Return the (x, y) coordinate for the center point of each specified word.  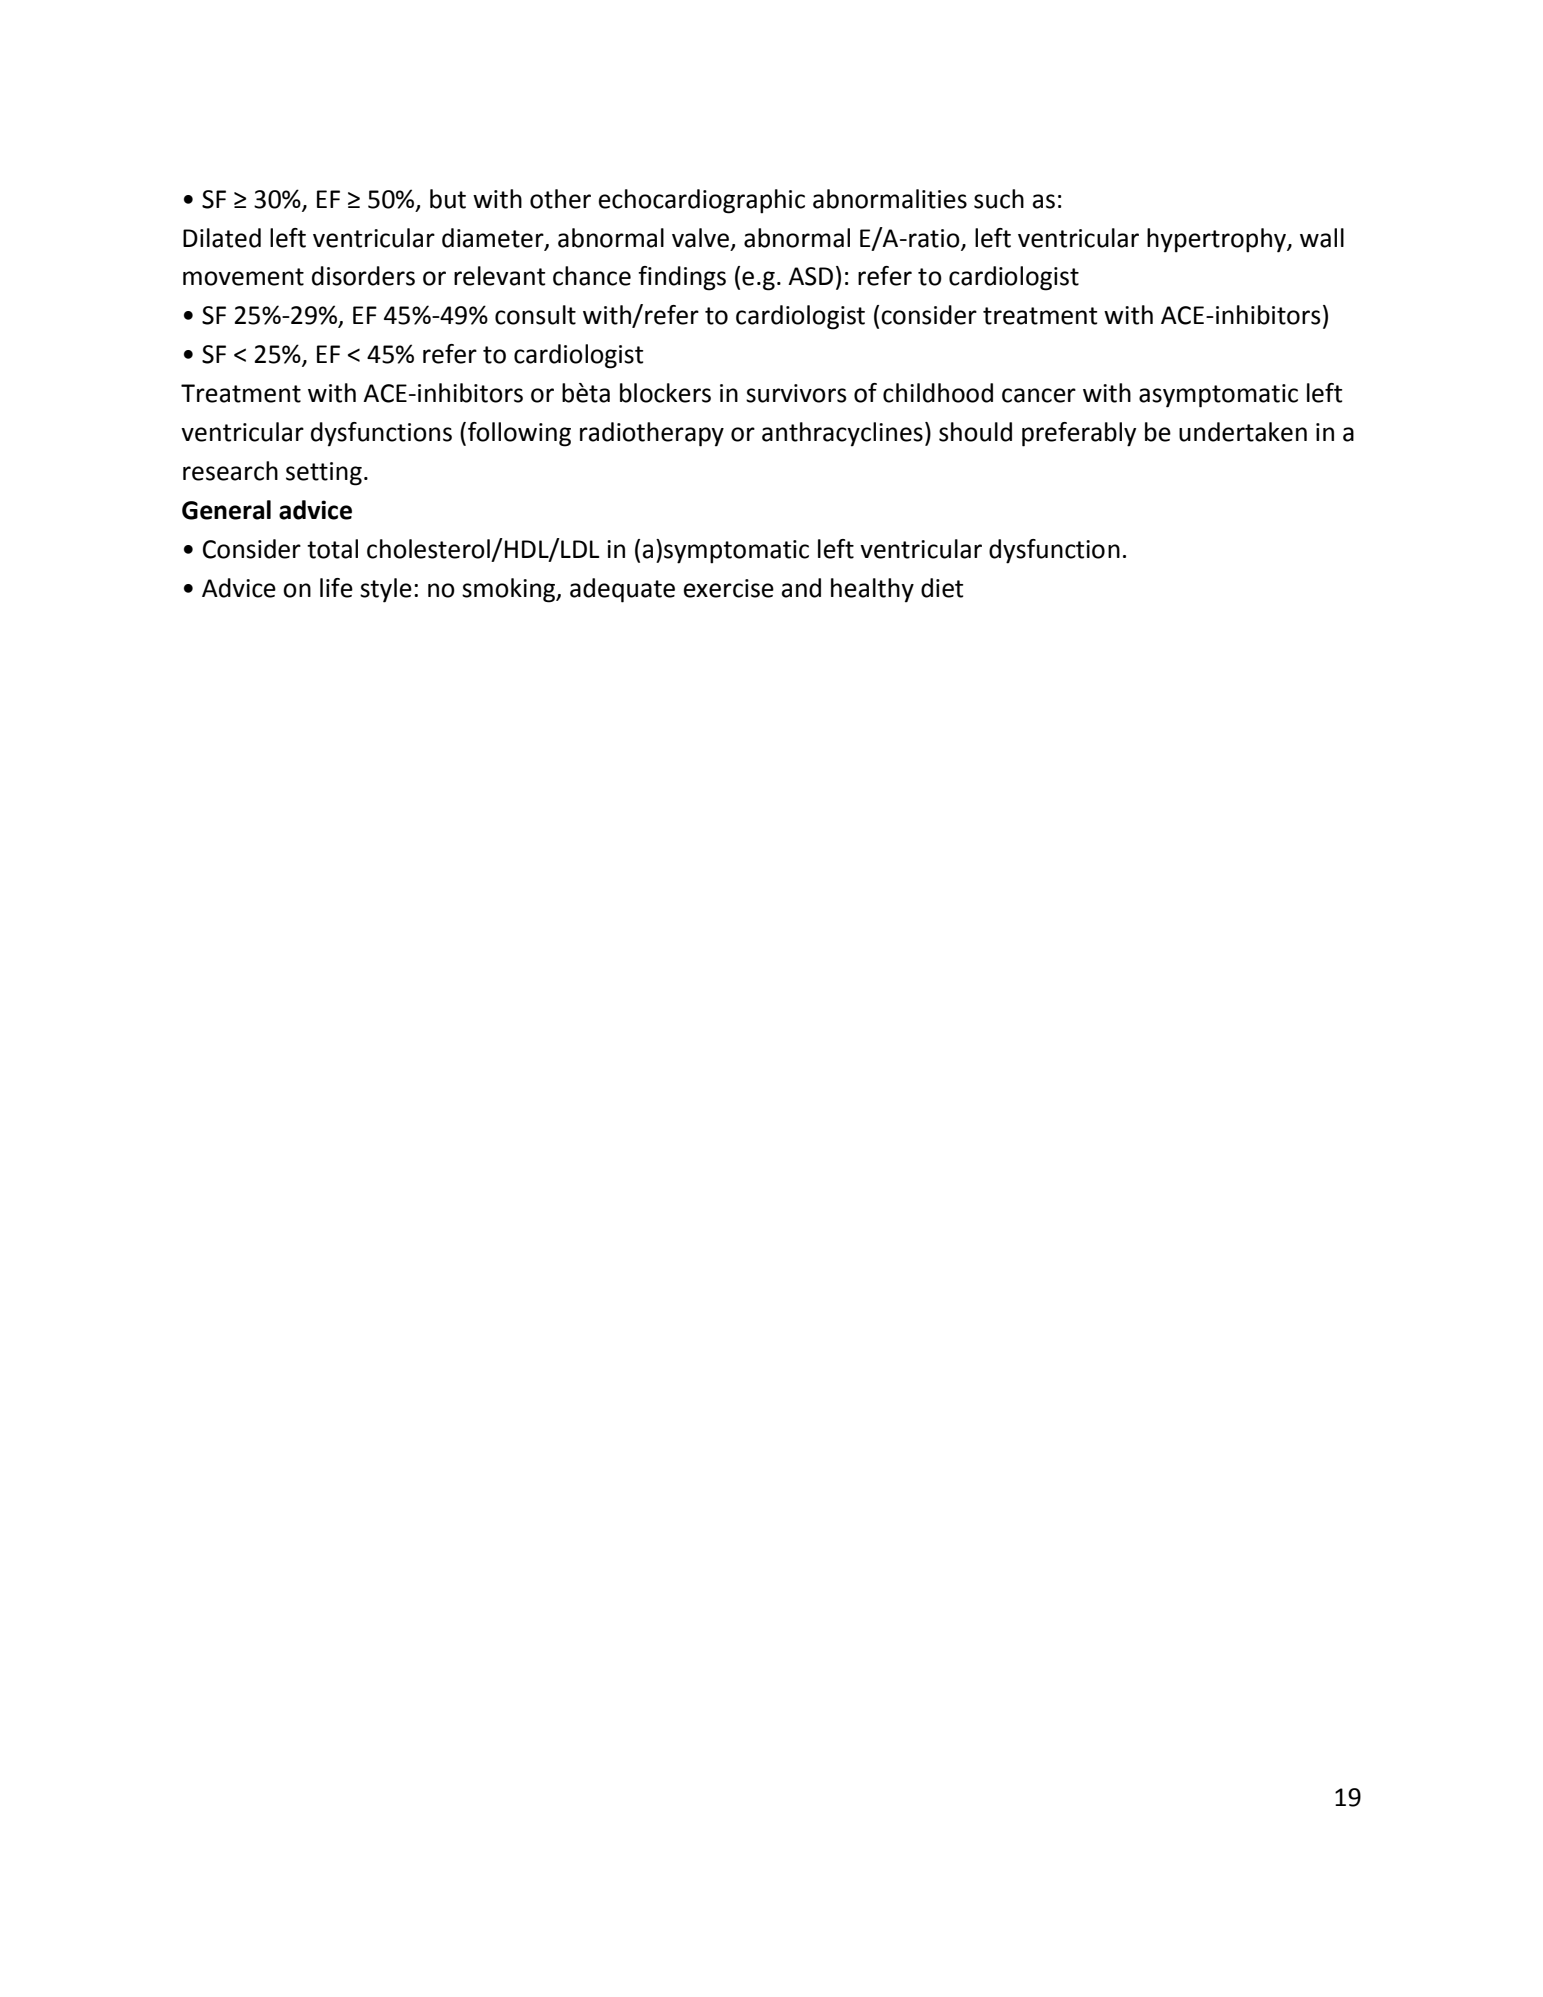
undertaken (1243, 432)
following (519, 434)
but (448, 199)
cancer (1039, 395)
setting (324, 474)
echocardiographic (702, 201)
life (336, 588)
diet (942, 588)
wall (1322, 238)
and (801, 588)
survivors (796, 393)
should (975, 432)
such (999, 199)
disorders (363, 276)
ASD (810, 276)
